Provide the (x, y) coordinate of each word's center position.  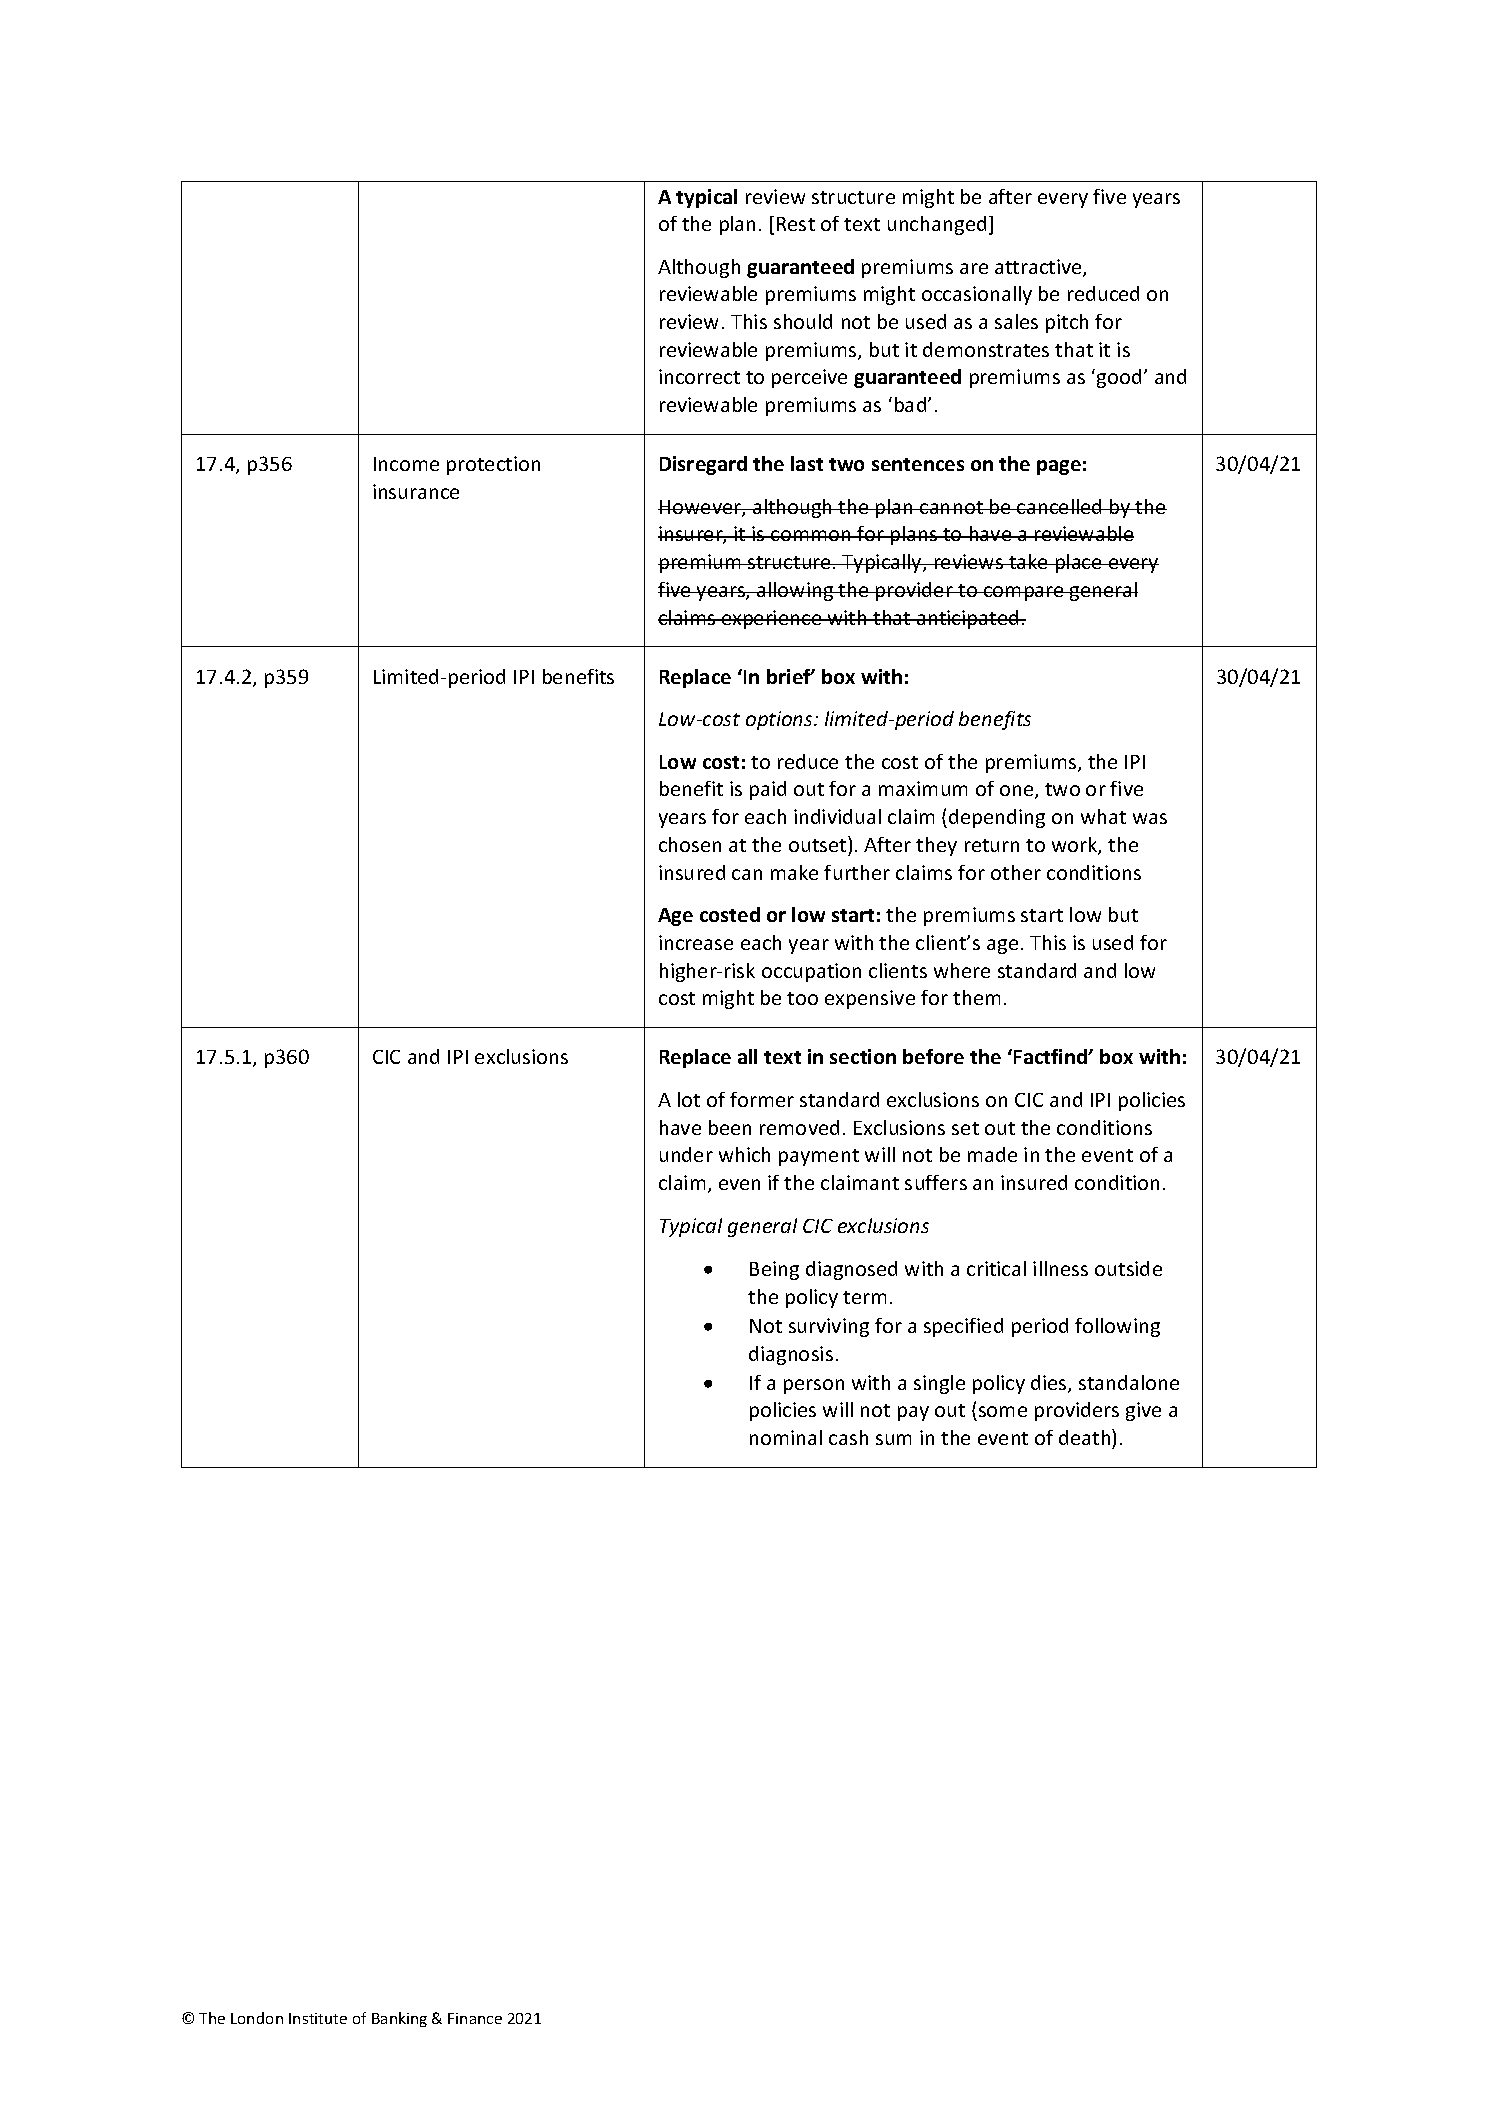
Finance (475, 2018)
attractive (1039, 268)
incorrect (699, 376)
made (992, 1154)
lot (689, 1099)
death (1086, 1437)
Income (406, 464)
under (686, 1154)
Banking (399, 2019)
